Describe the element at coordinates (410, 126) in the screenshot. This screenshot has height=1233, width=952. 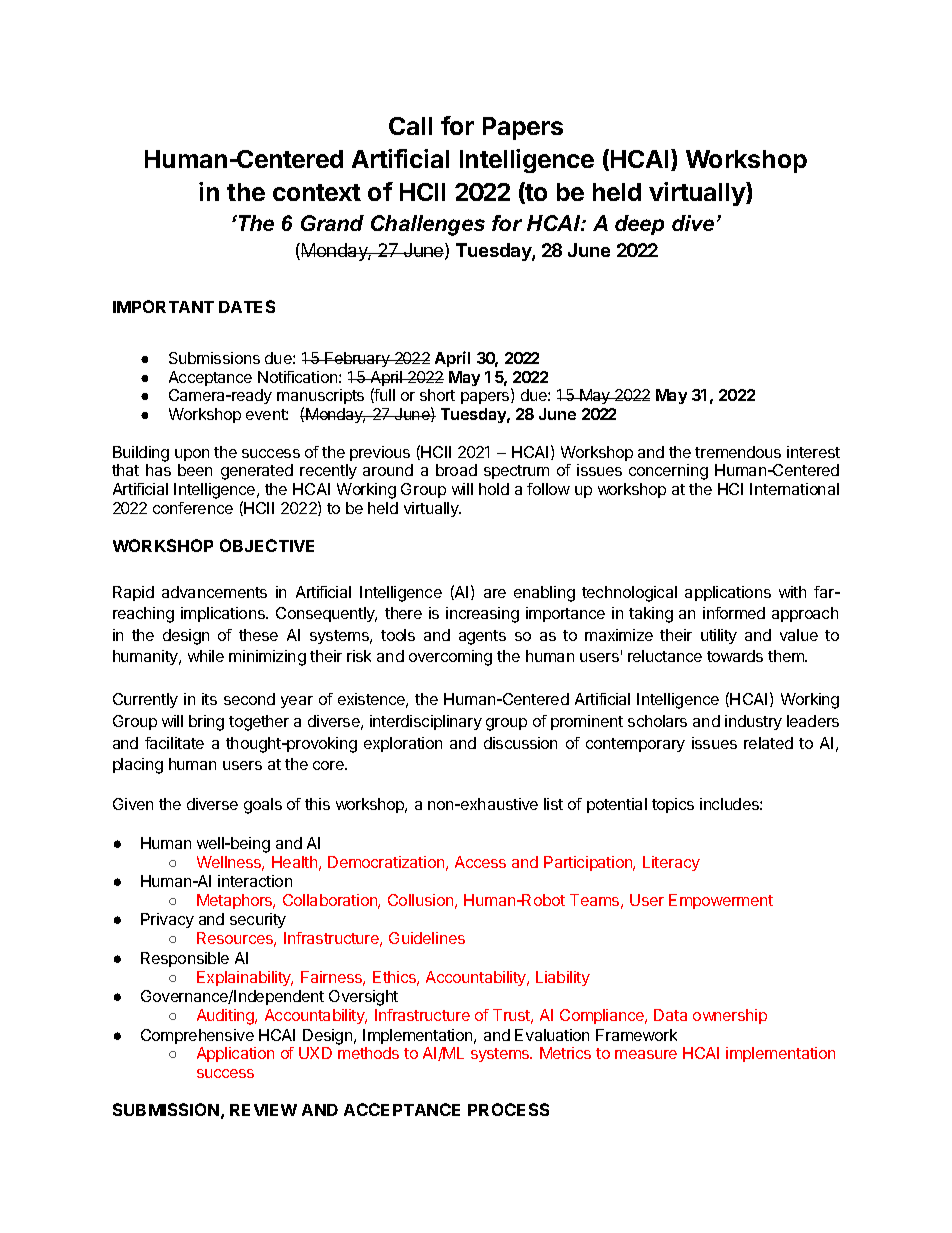
I see `Call` at that location.
